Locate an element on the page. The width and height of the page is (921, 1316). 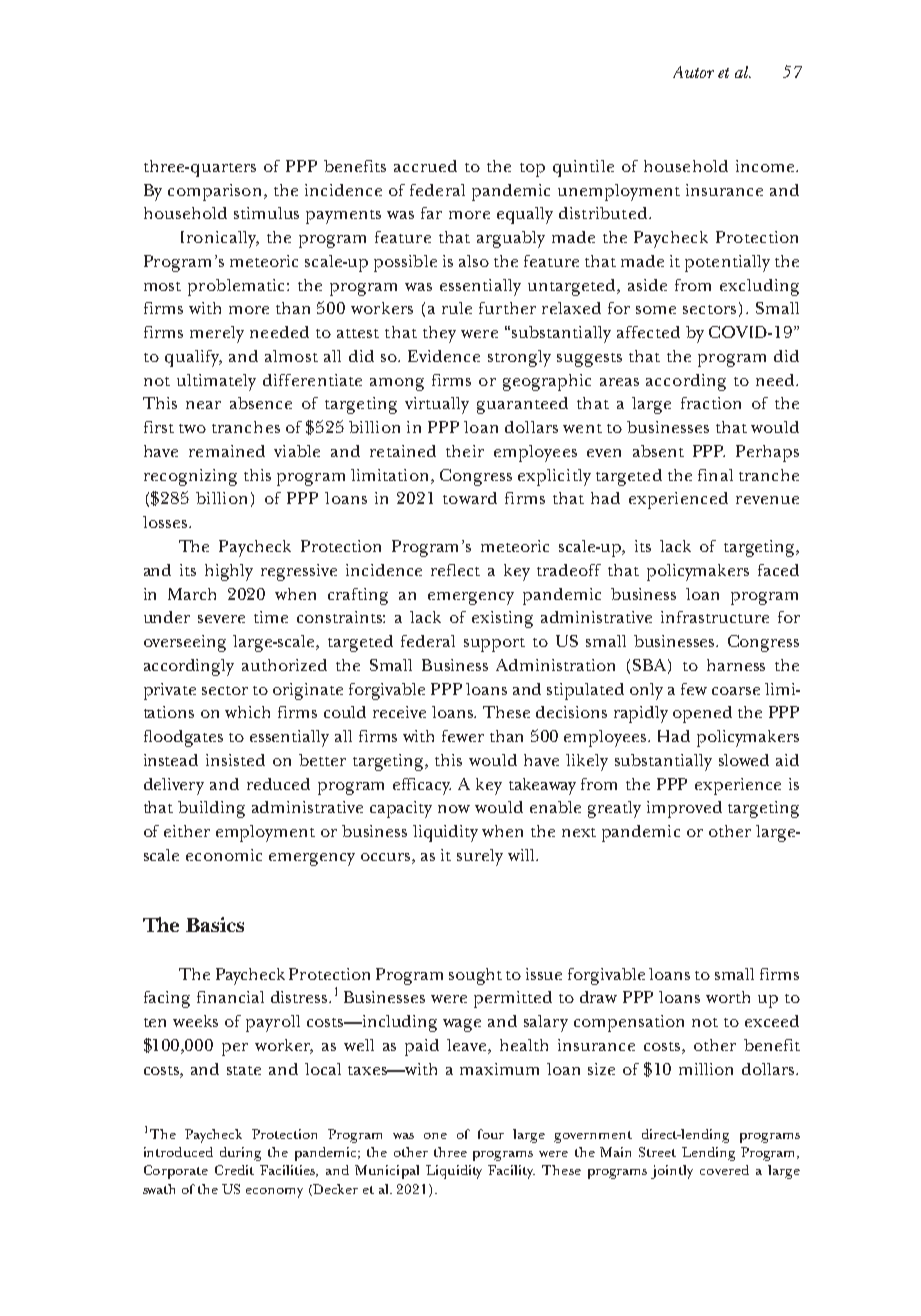
improved is located at coordinates (684, 809).
